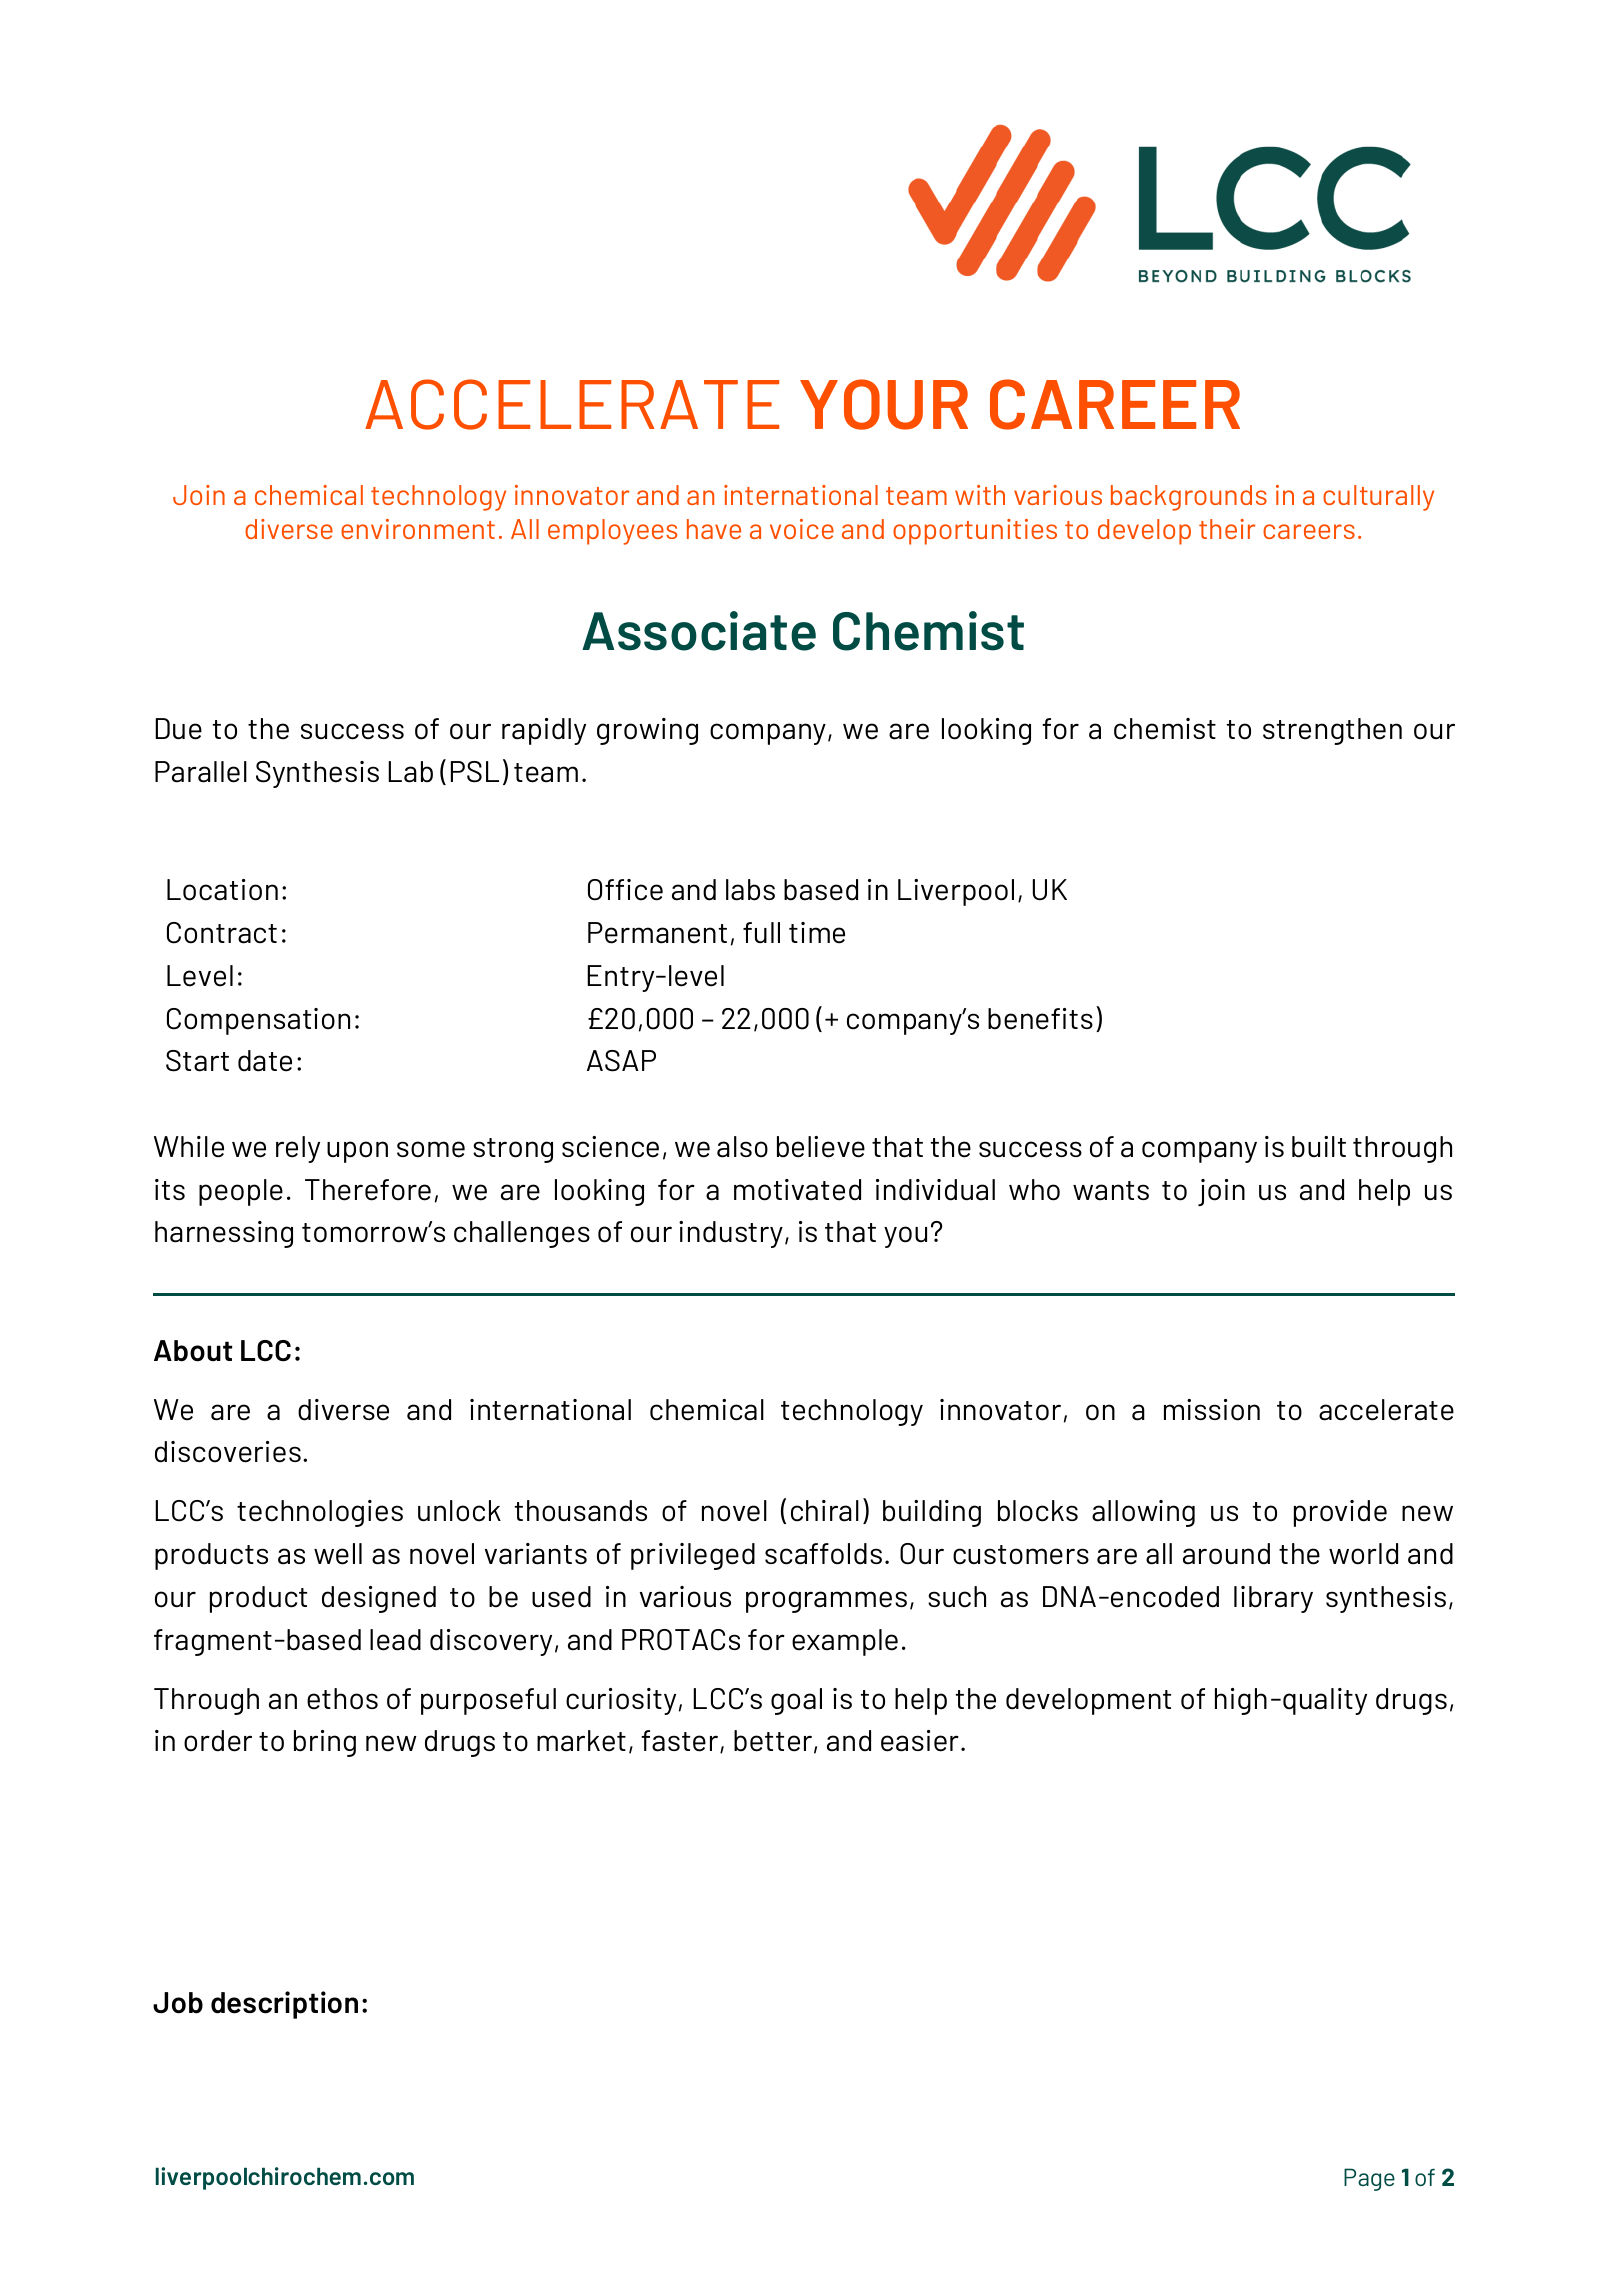 The image size is (1608, 2274). Describe the element at coordinates (802, 529) in the page. I see `voice` at that location.
